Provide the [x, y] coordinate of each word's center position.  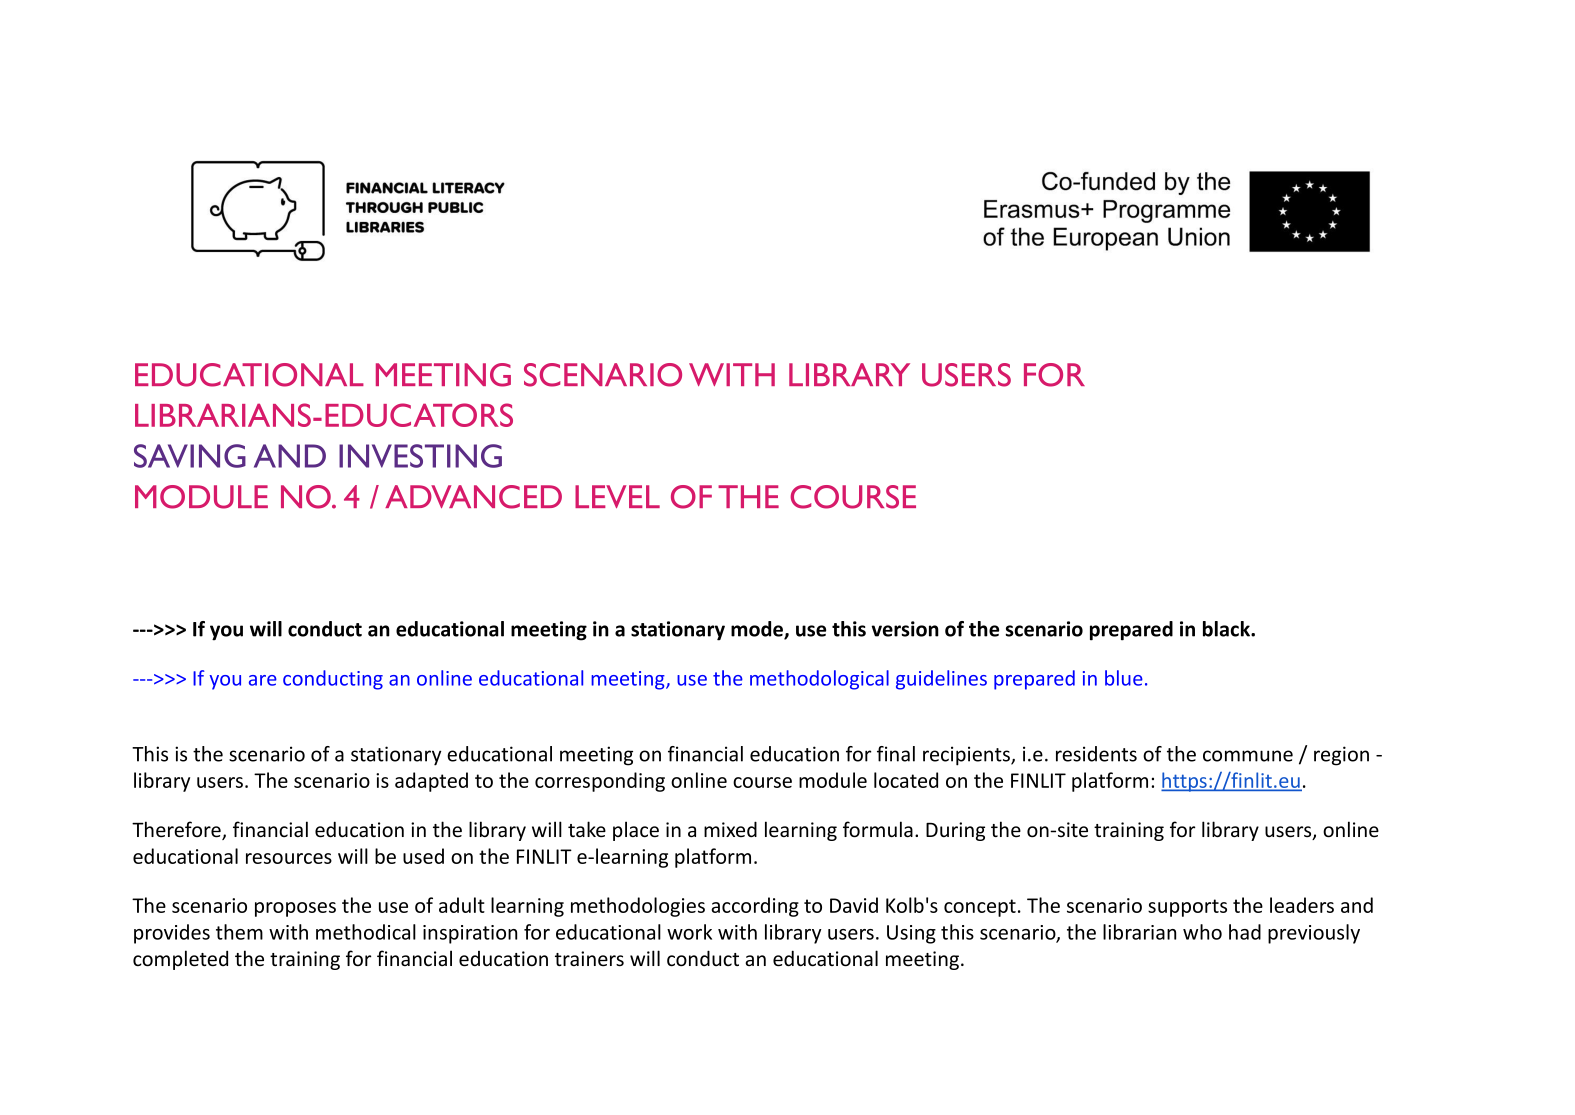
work [689, 932]
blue [1124, 678]
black [1227, 629]
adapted [431, 782]
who [1202, 932]
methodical [366, 932]
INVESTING [420, 456]
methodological [819, 680]
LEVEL [617, 496]
